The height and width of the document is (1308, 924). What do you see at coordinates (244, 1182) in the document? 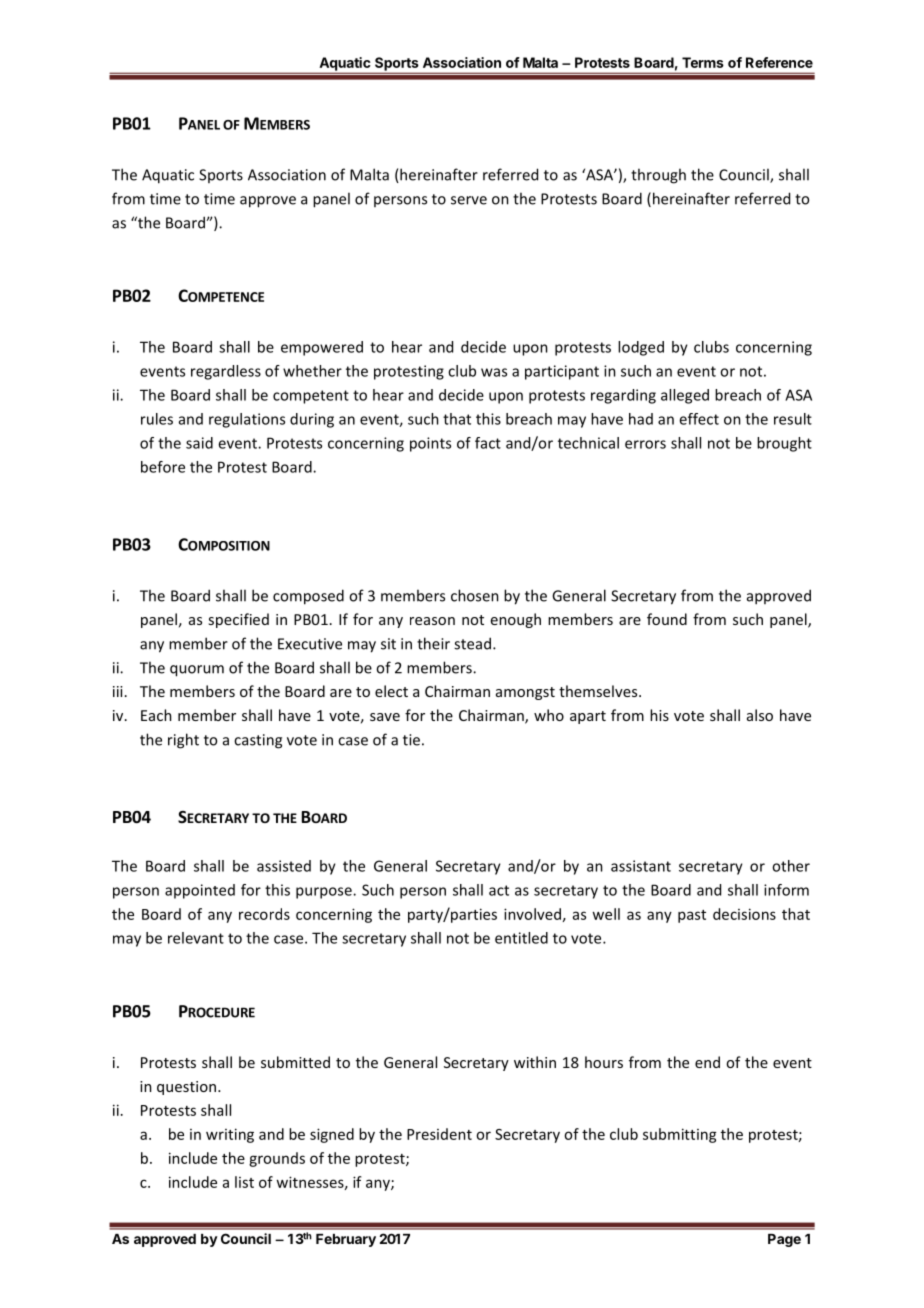
I see `list` at bounding box center [244, 1182].
